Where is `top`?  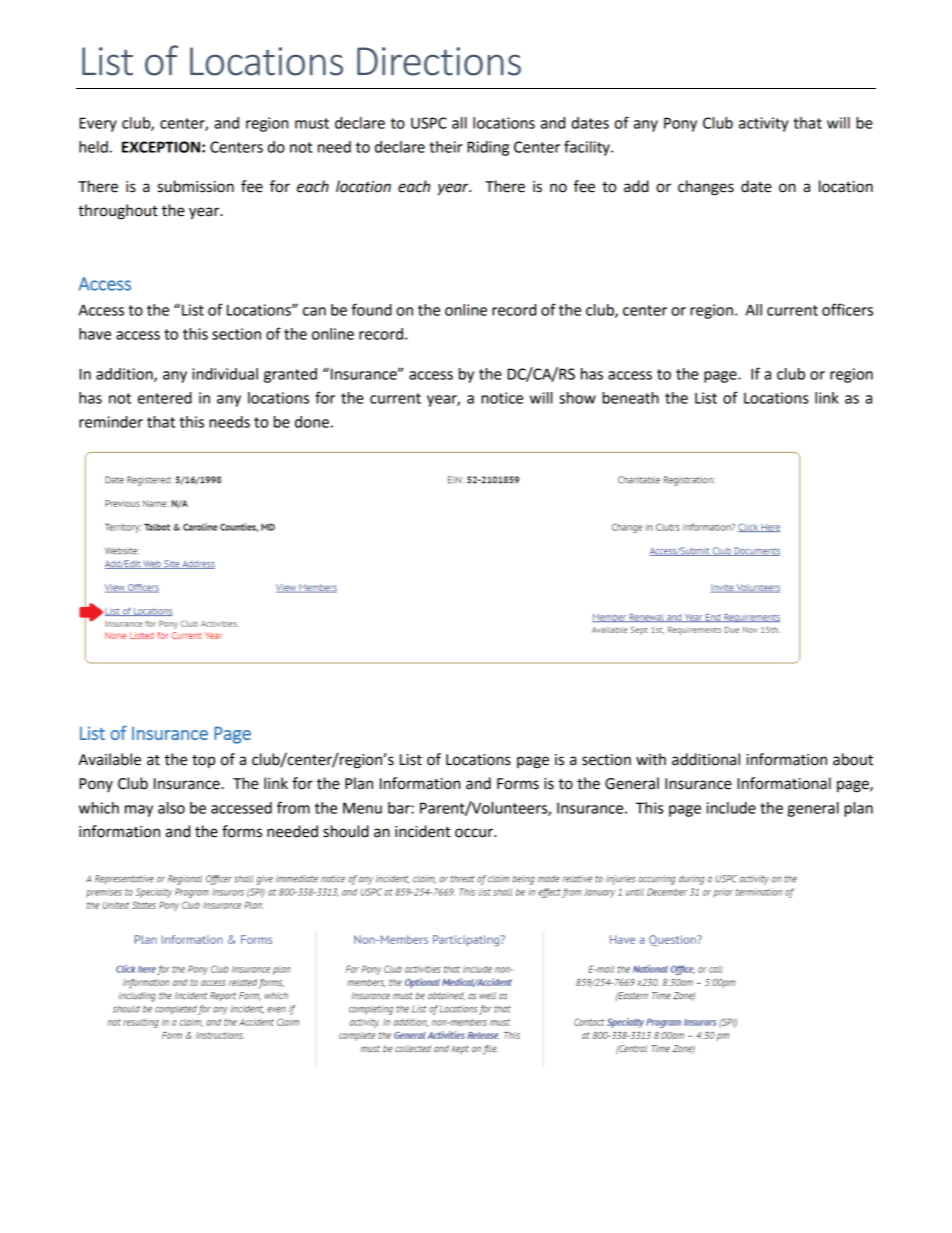
top is located at coordinates (203, 761).
